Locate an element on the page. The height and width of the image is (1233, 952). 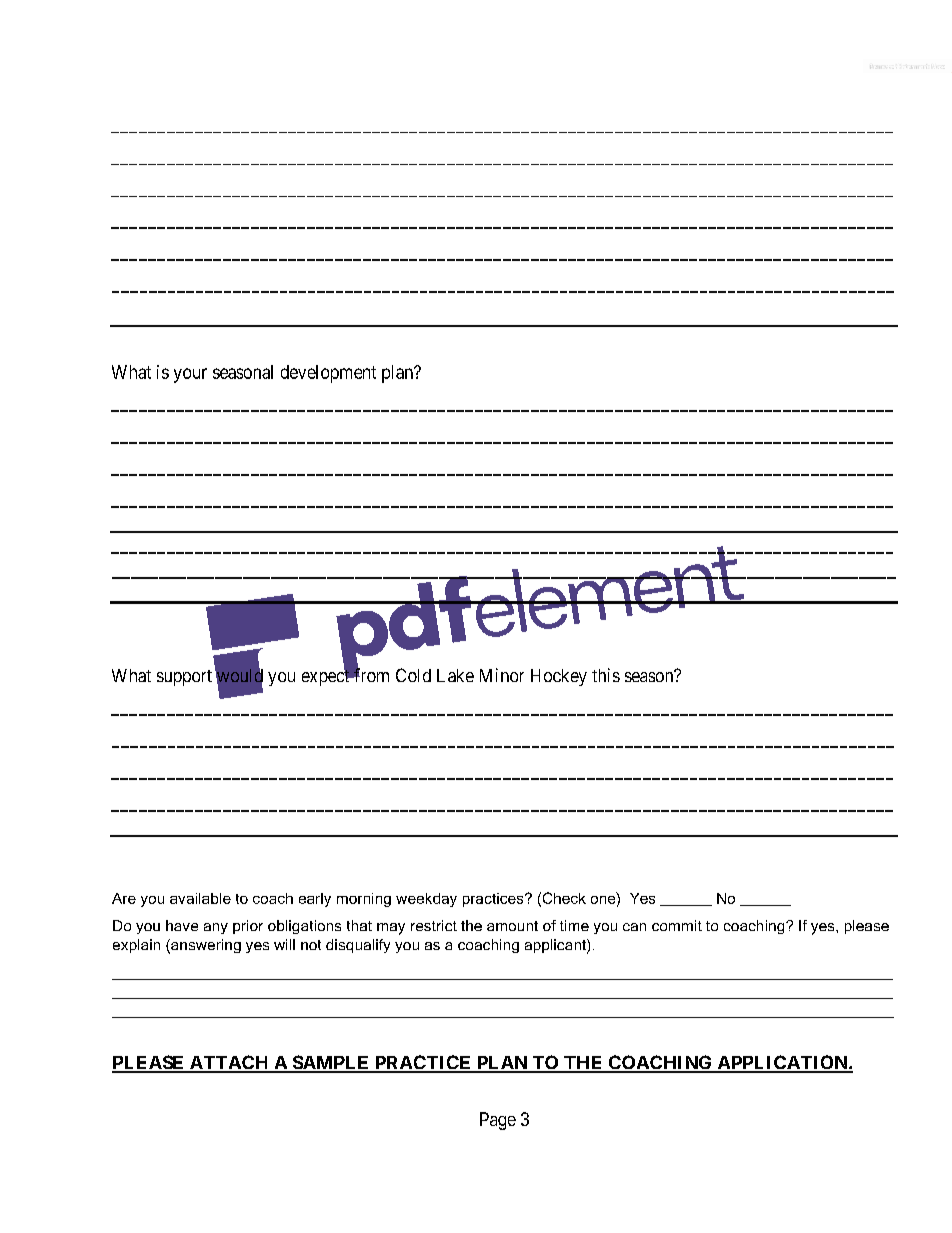
available is located at coordinates (200, 898).
